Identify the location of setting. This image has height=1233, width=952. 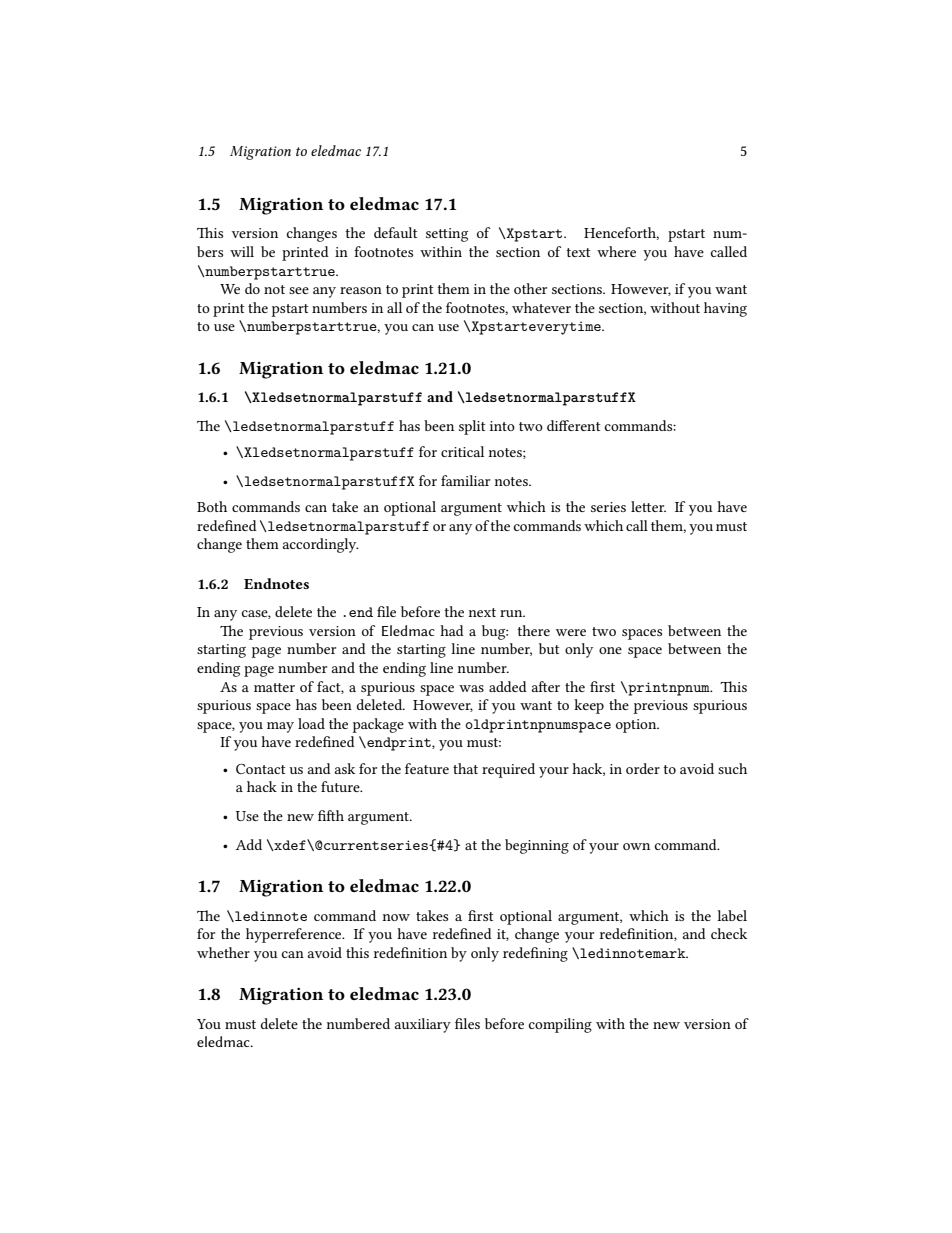
(447, 235).
